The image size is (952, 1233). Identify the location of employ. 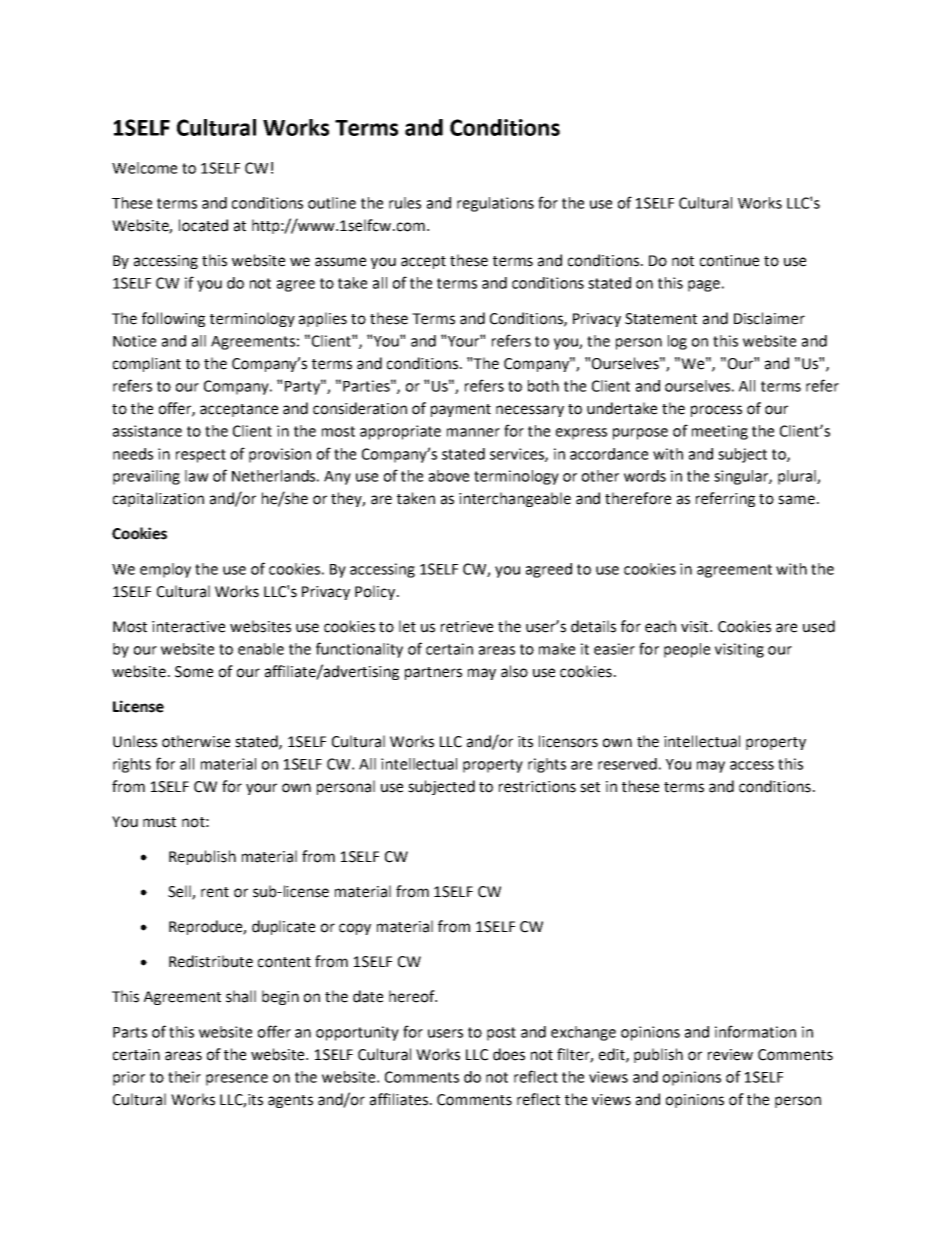
(165, 570).
